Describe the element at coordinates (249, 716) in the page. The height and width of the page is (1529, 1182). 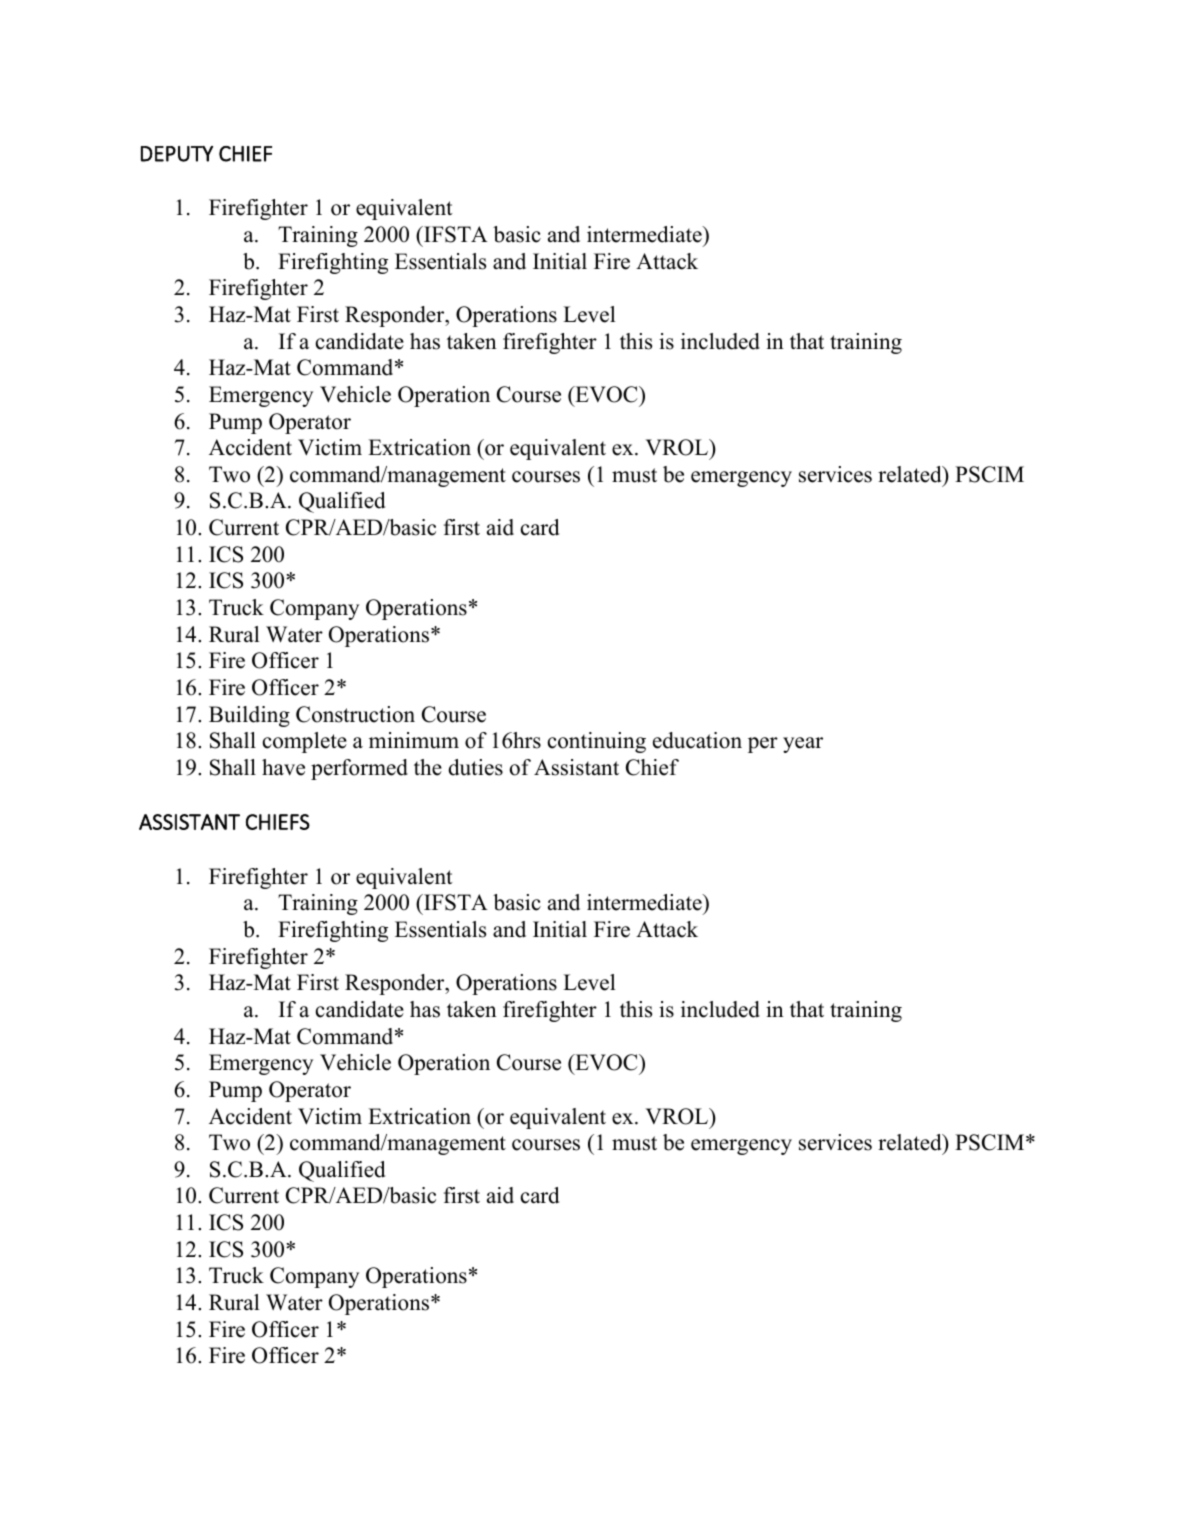
I see `Building` at that location.
